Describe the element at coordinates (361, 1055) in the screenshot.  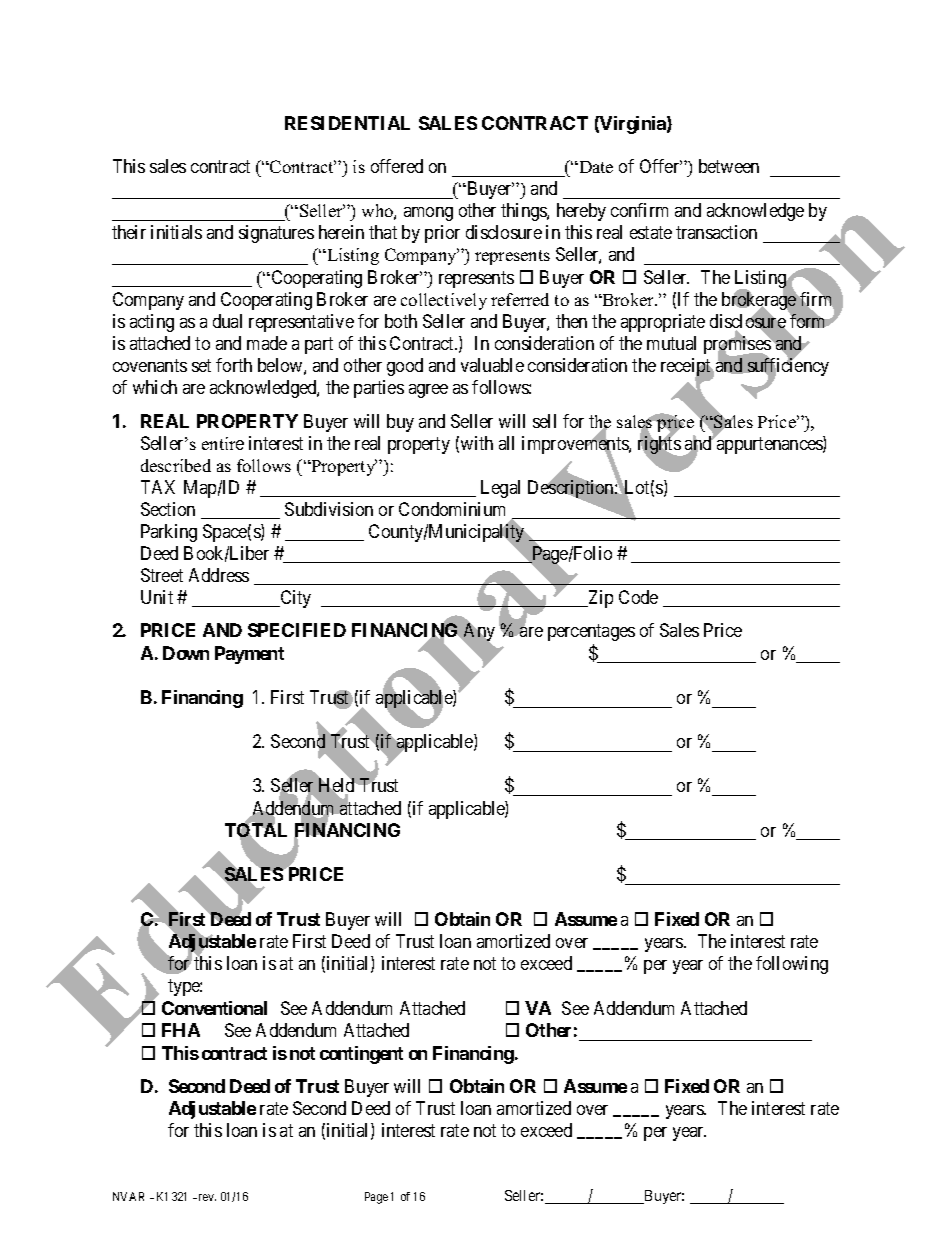
I see `contingent` at that location.
